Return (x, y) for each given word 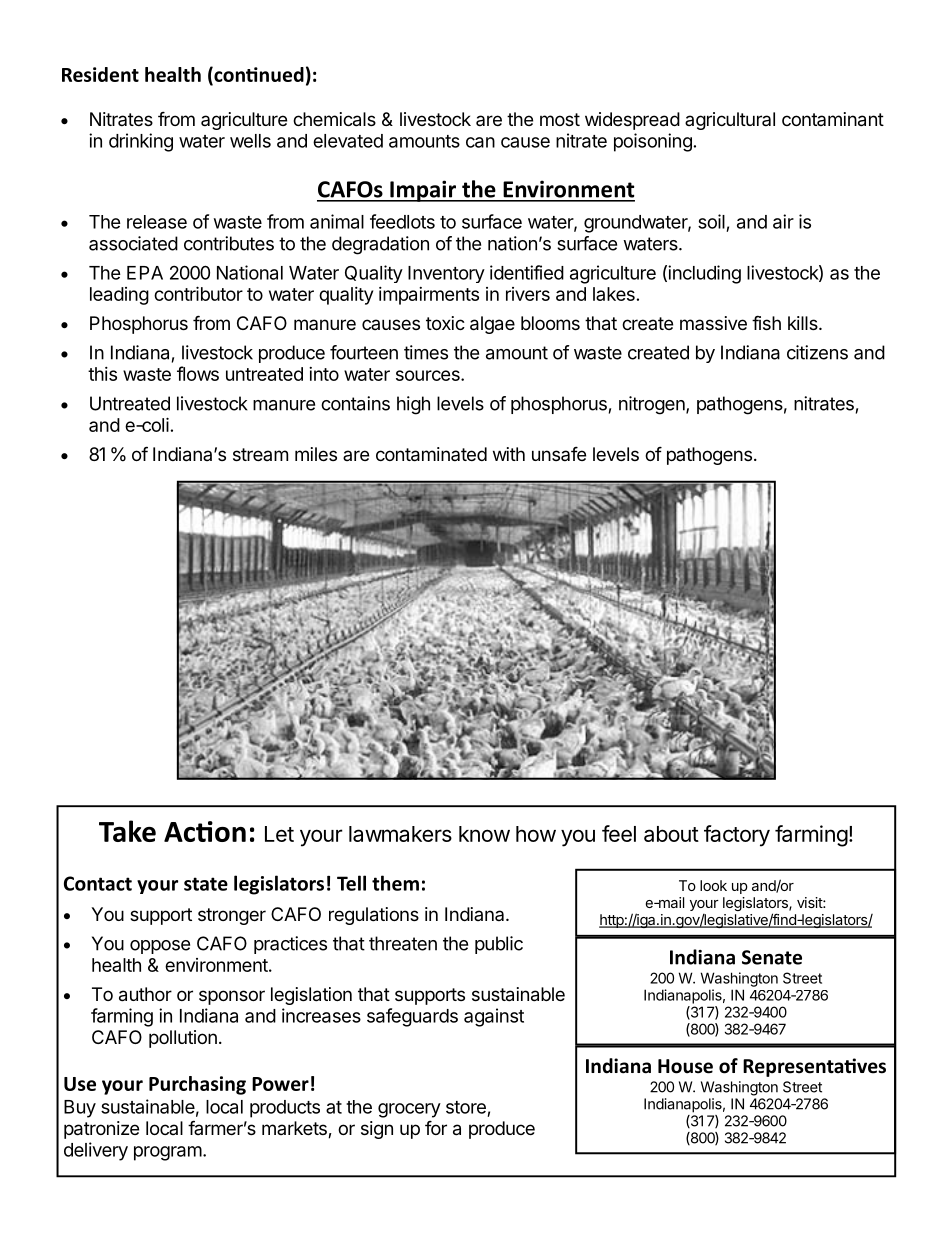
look (713, 885)
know (484, 834)
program (168, 1153)
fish (766, 322)
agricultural (730, 121)
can (480, 142)
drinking (141, 142)
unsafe (559, 453)
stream (260, 454)
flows (198, 373)
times (426, 352)
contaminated (431, 454)
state (206, 884)
